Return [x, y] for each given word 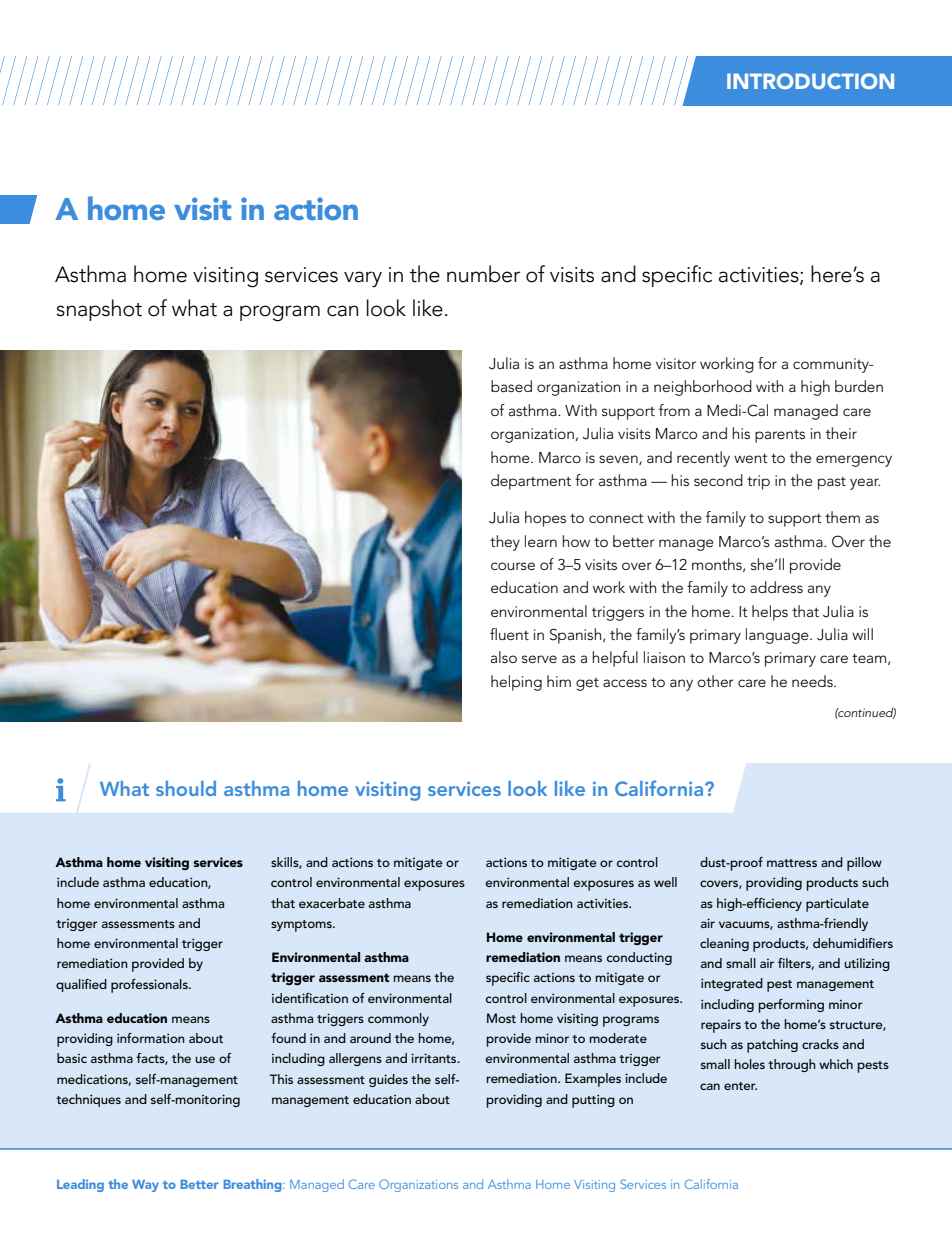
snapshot [99, 310]
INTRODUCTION [810, 81]
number [483, 274]
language [778, 636]
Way [145, 1186]
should [186, 788]
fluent [509, 634]
